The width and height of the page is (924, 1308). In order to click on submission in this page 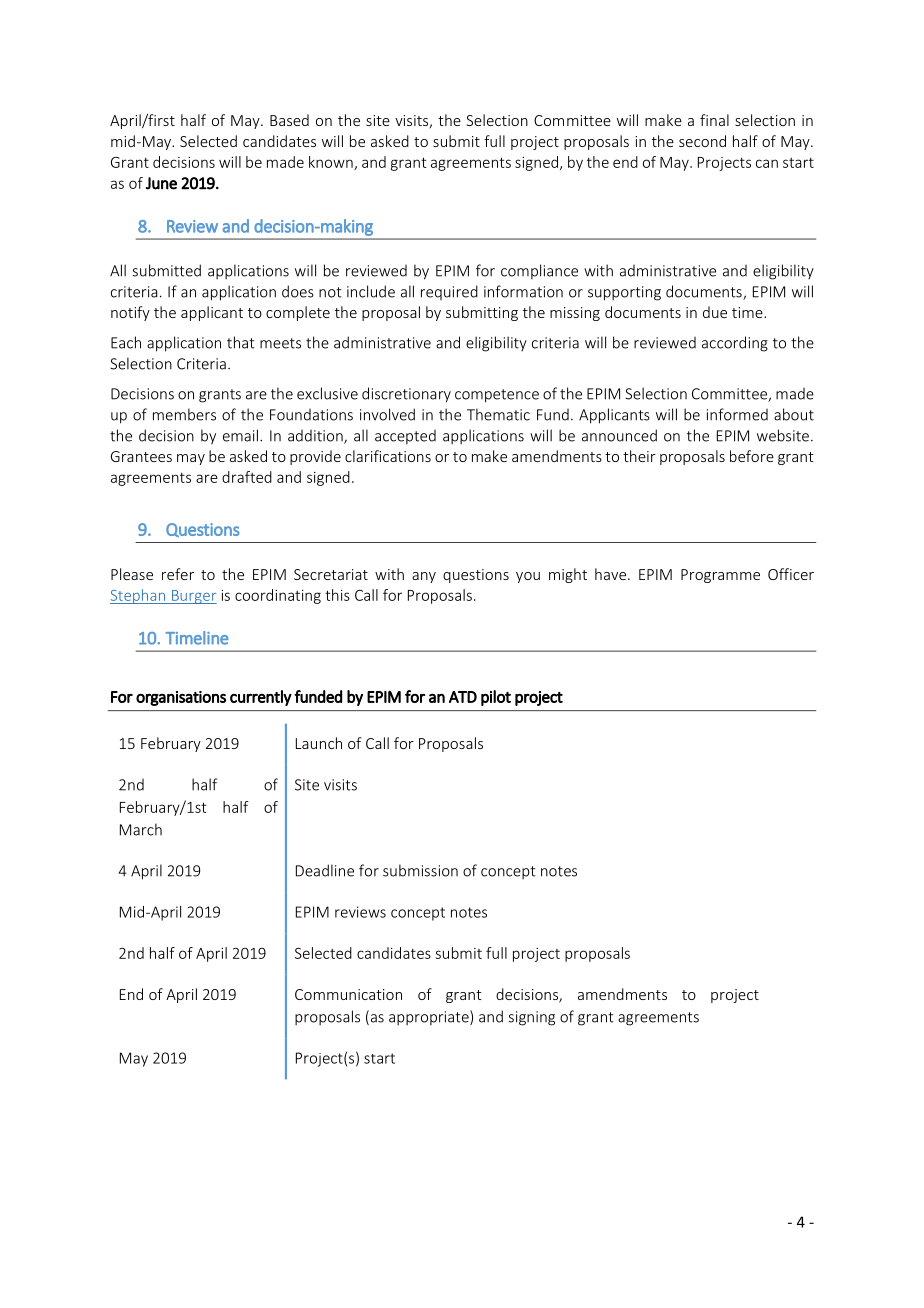, I will do `click(420, 870)`.
